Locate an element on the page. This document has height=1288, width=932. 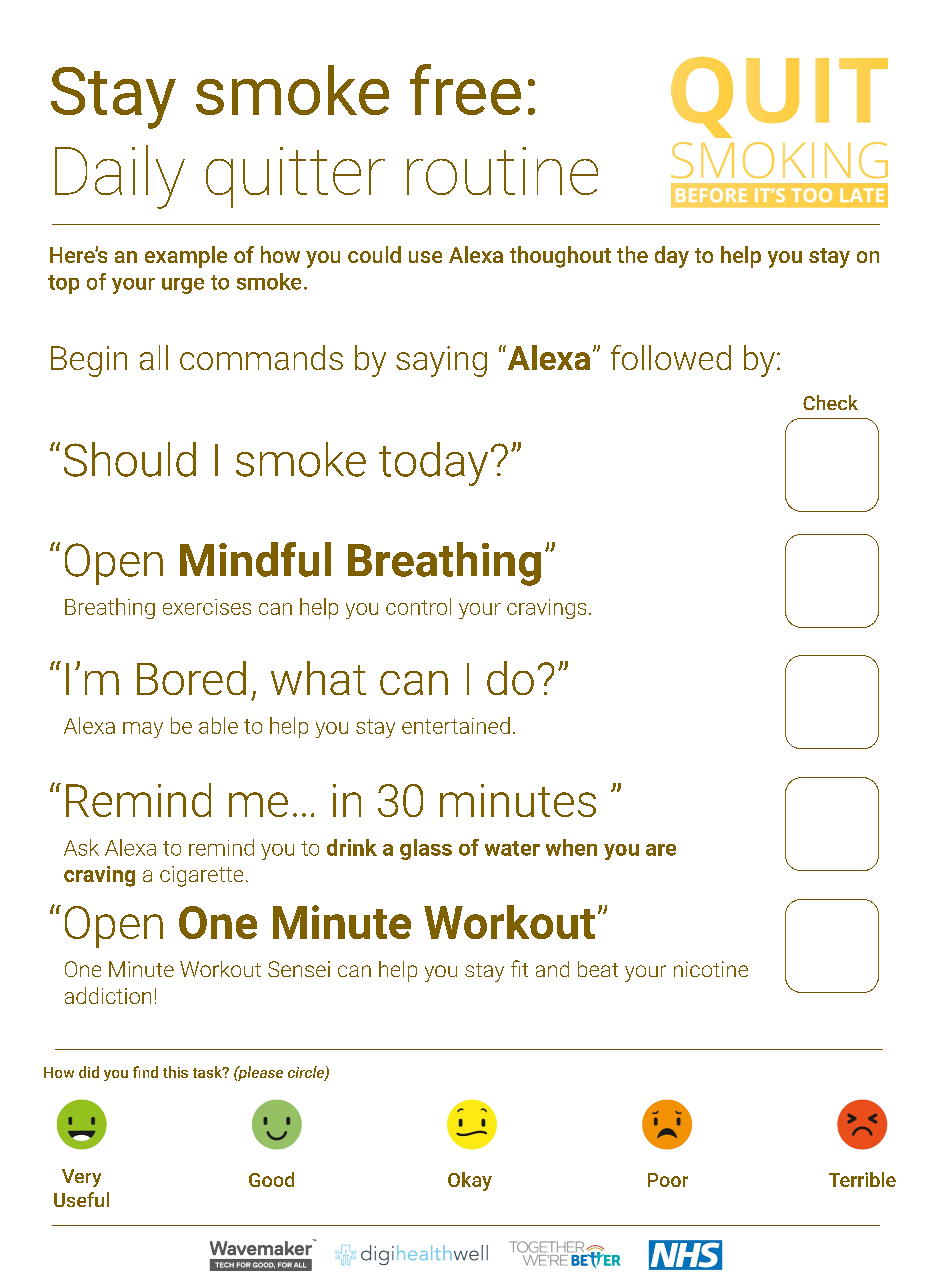
control is located at coordinates (418, 606).
